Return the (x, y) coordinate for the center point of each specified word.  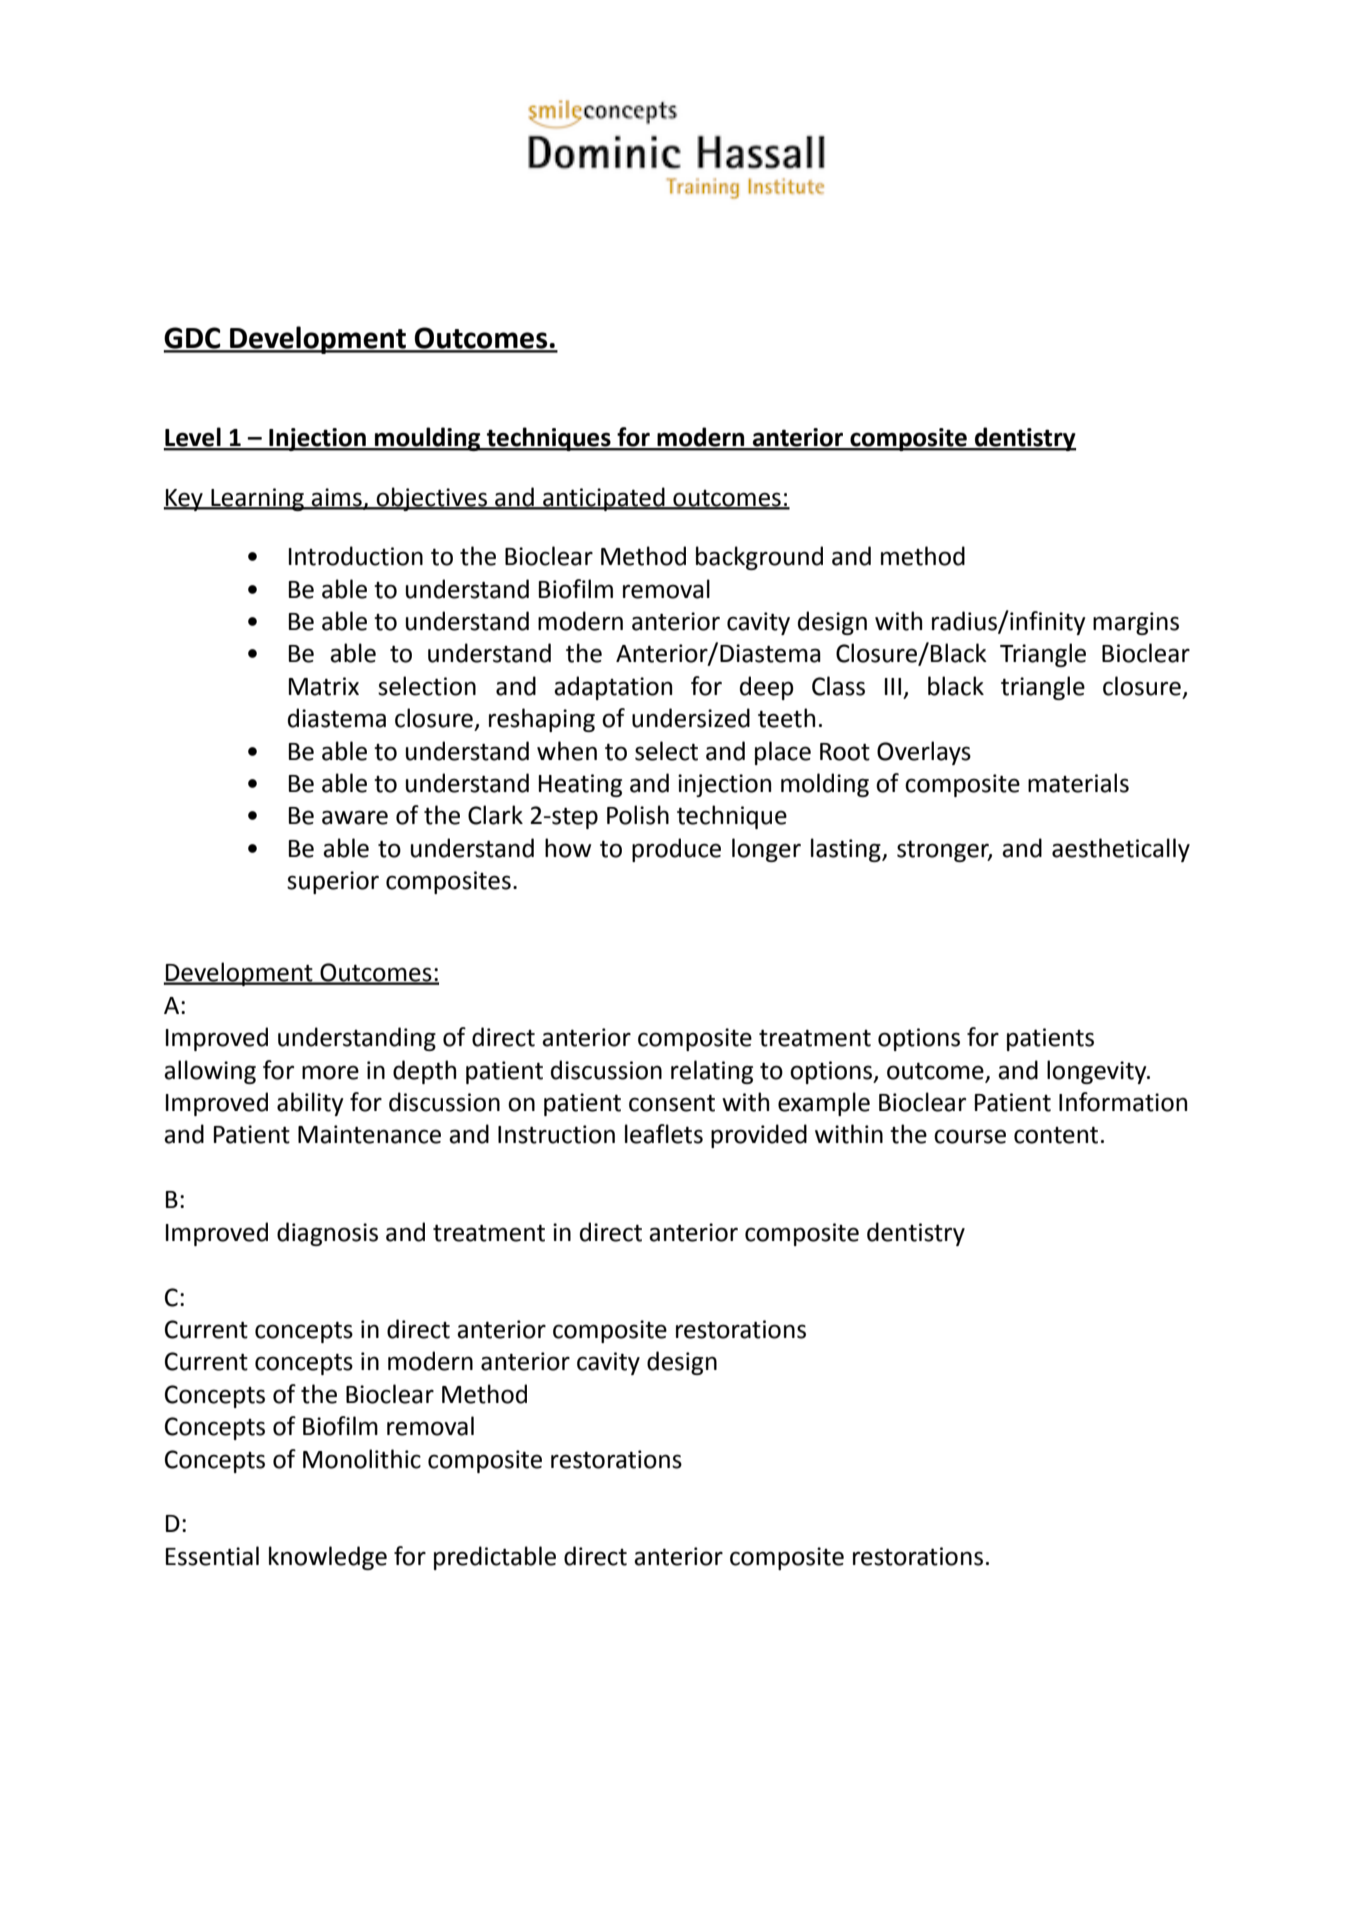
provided (759, 1136)
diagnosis (327, 1234)
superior (333, 882)
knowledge (328, 1558)
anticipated (604, 499)
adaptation (613, 688)
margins (1136, 623)
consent (672, 1103)
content (1056, 1135)
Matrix (324, 686)
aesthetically (1121, 850)
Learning (257, 499)
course (970, 1136)
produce (676, 850)
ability (310, 1104)
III (893, 686)
